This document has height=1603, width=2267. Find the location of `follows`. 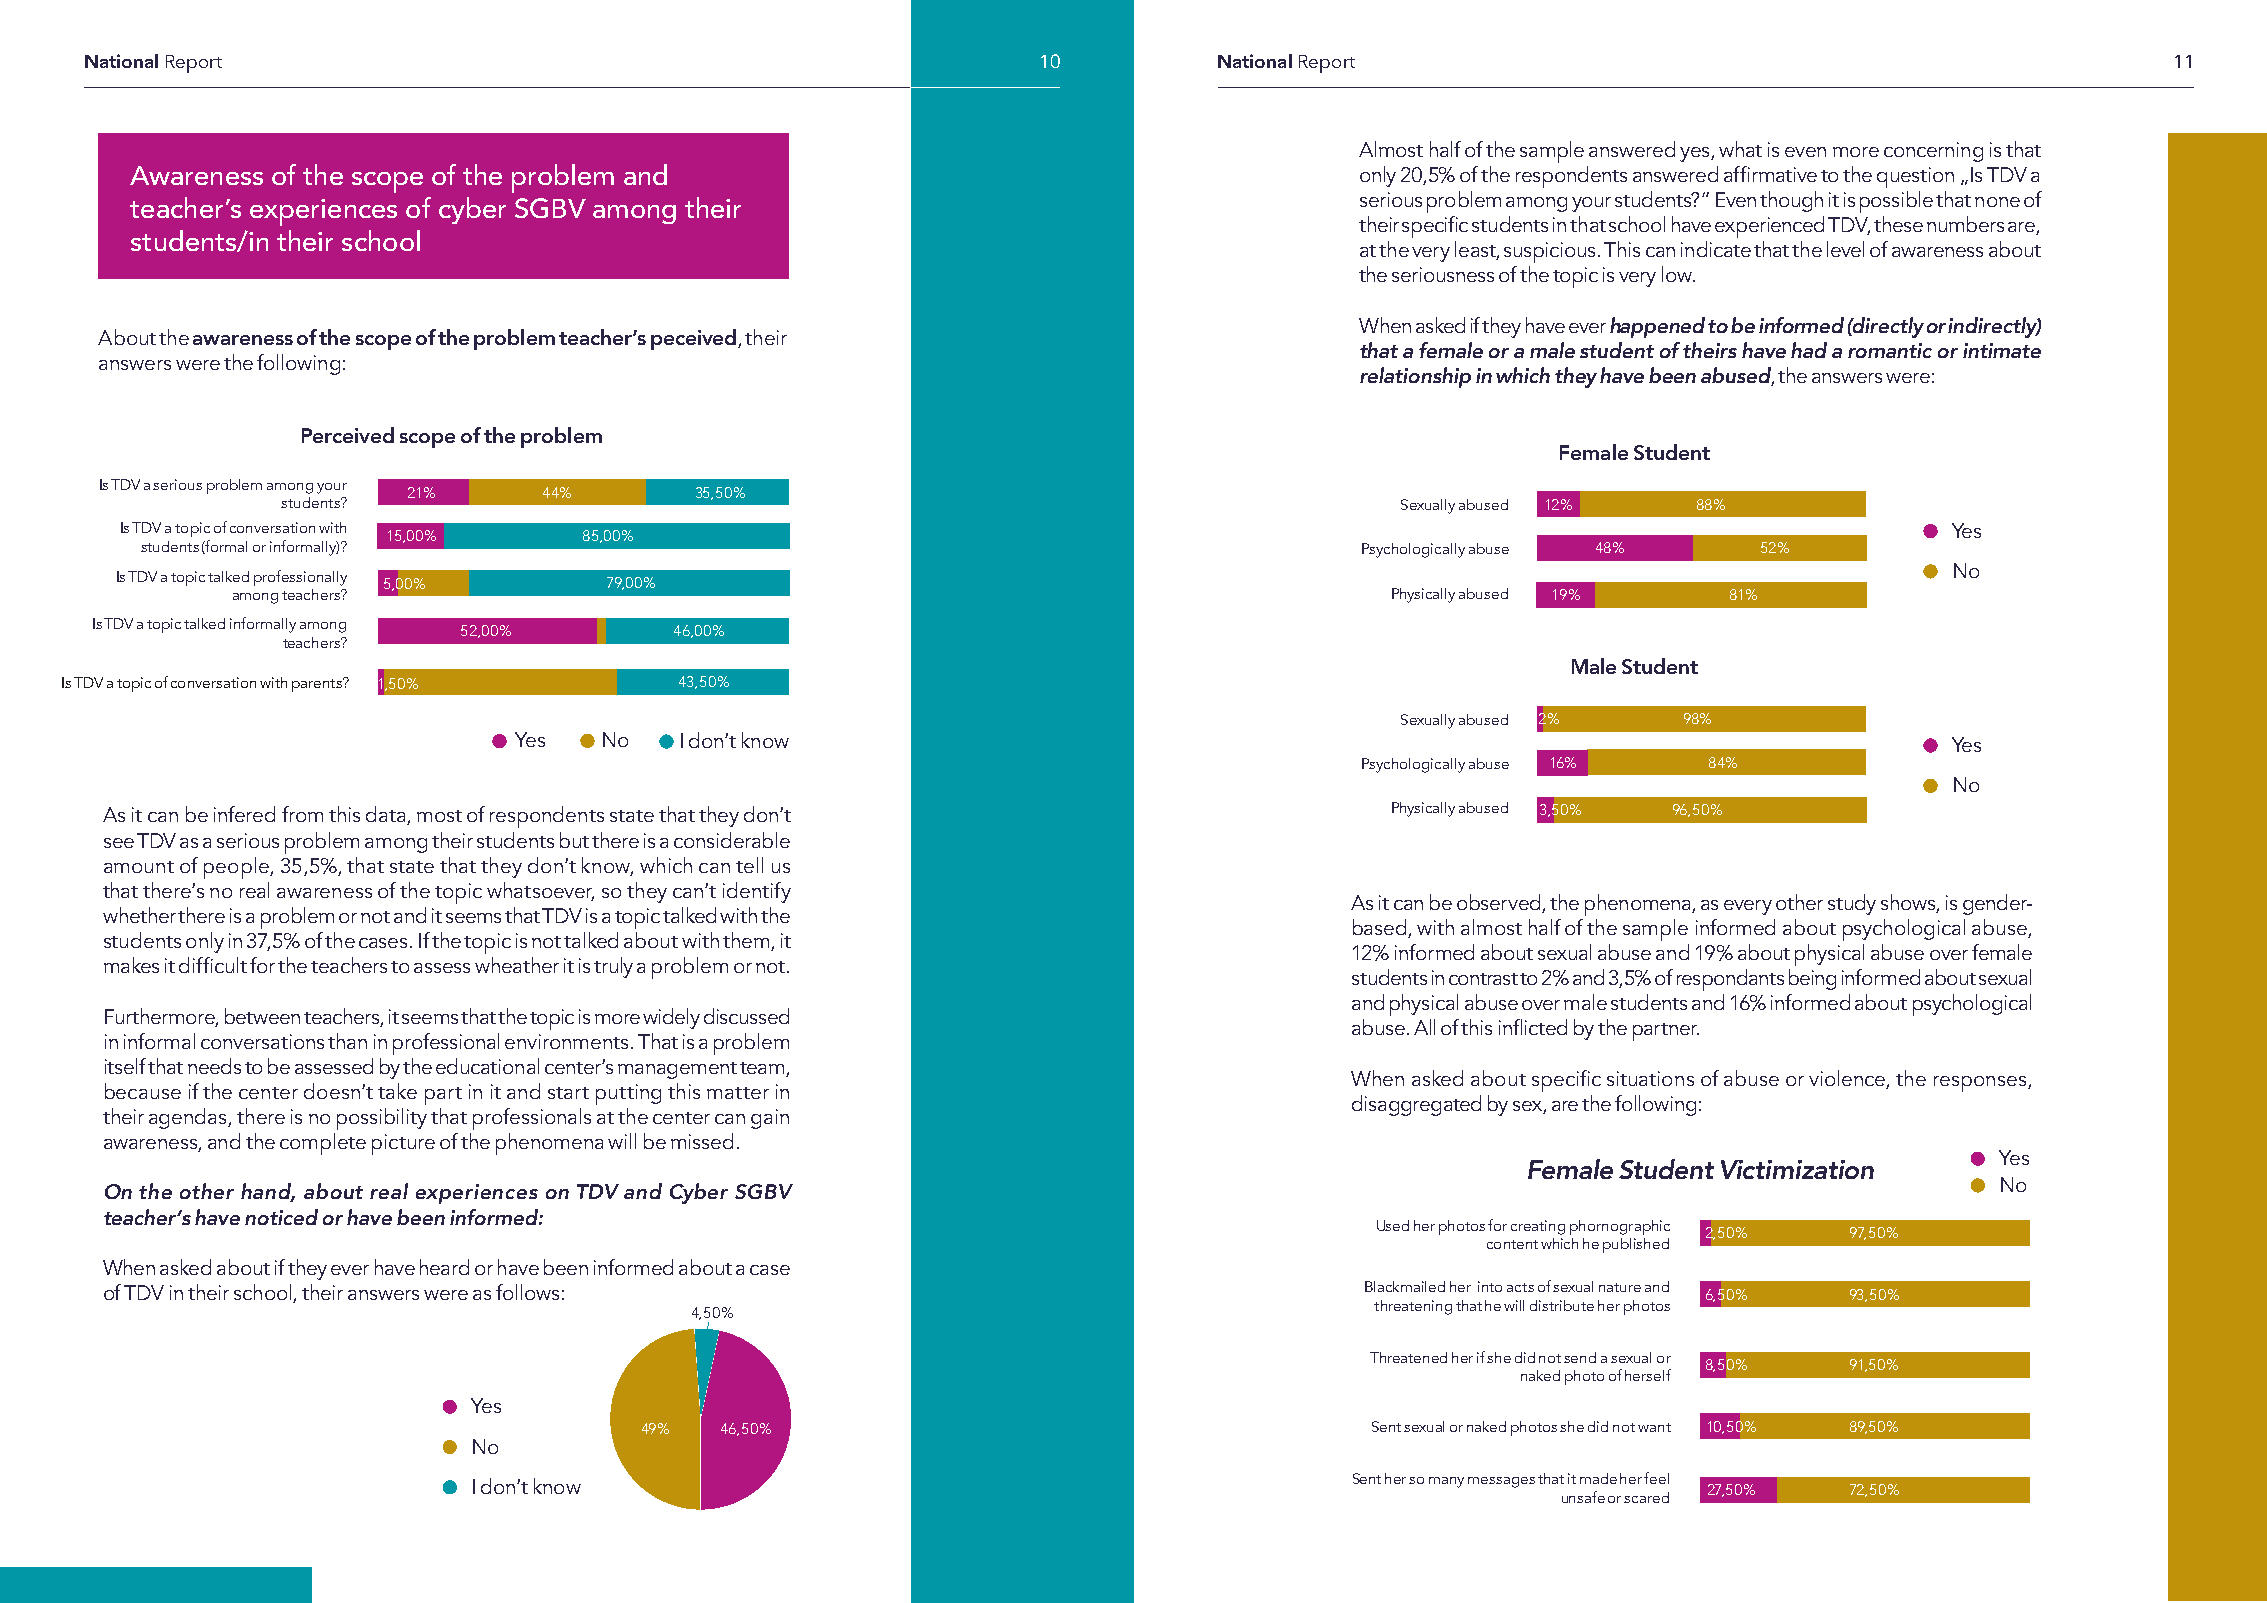

follows is located at coordinates (527, 1292).
